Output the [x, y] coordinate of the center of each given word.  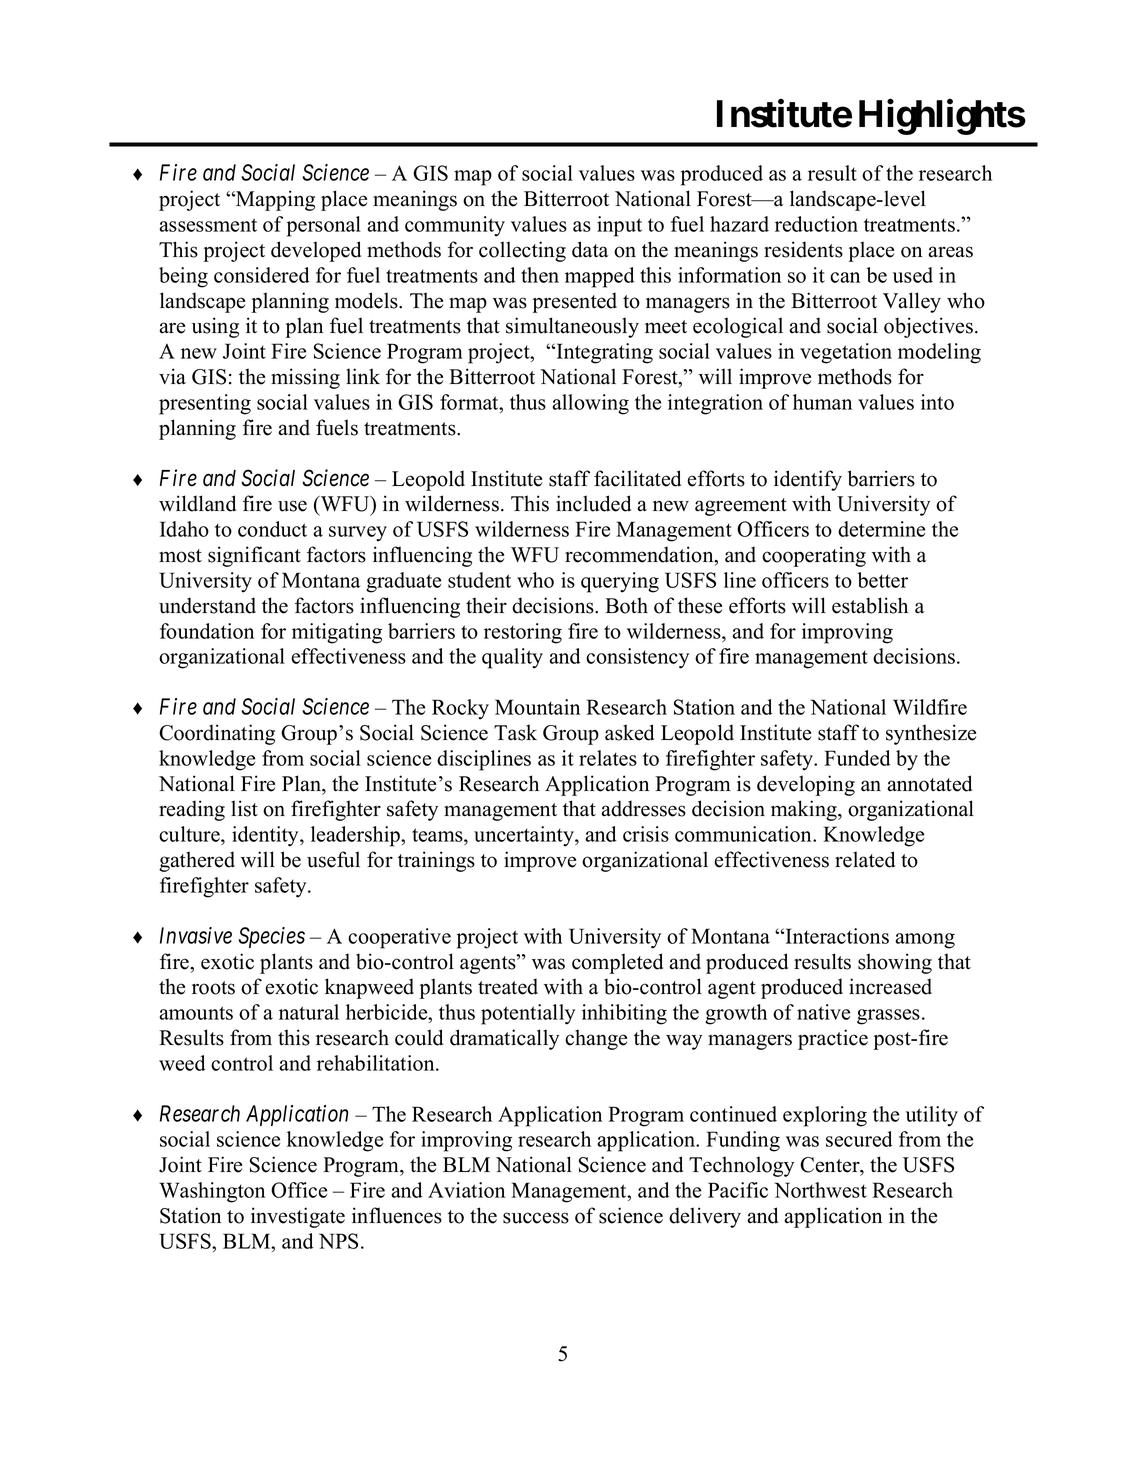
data [590, 249]
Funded [857, 758]
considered [262, 275]
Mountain [537, 707]
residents [803, 249]
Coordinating [217, 734]
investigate [298, 1217]
